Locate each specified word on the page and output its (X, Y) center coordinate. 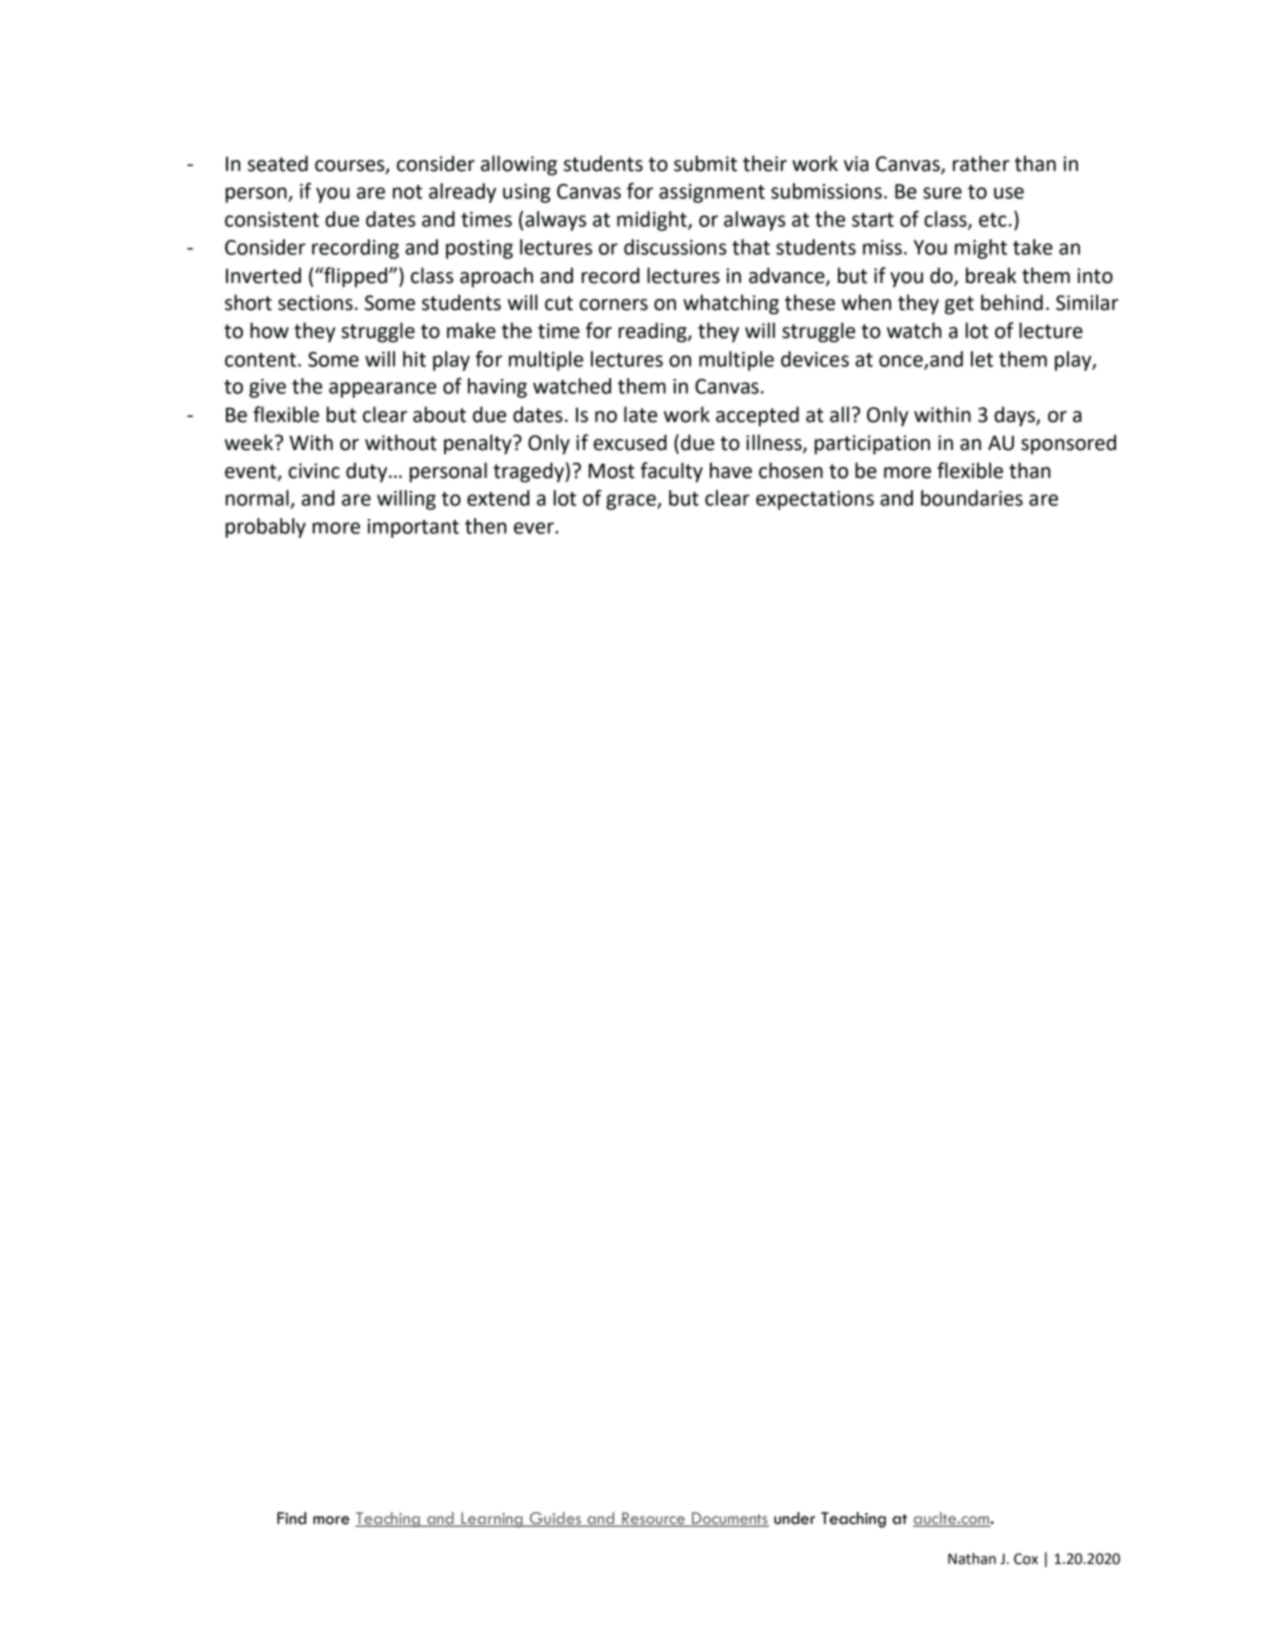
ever (535, 528)
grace (632, 502)
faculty (672, 472)
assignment (712, 193)
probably (266, 528)
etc (993, 220)
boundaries (972, 498)
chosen (791, 470)
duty (368, 472)
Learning (492, 1520)
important (413, 528)
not (407, 192)
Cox (1026, 1559)
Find (291, 1518)
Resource (653, 1519)
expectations (815, 500)
